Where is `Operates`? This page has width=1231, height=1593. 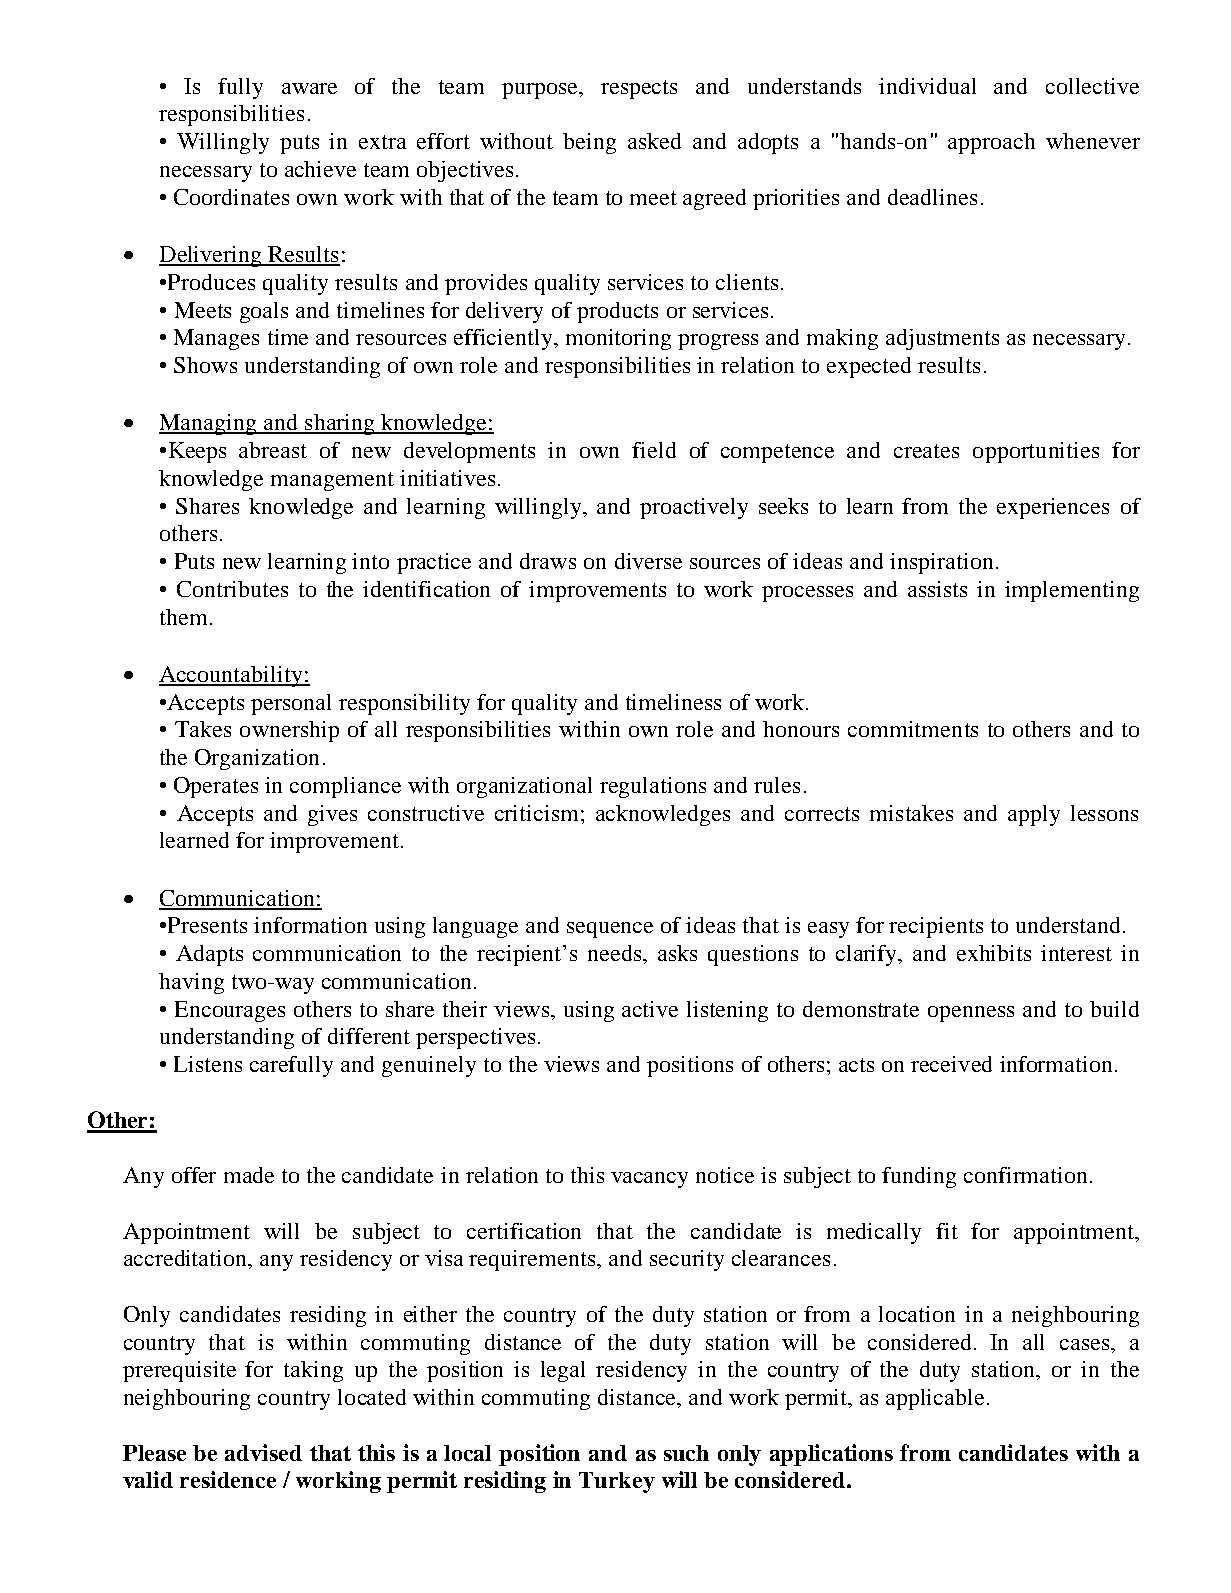
Operates is located at coordinates (216, 787).
